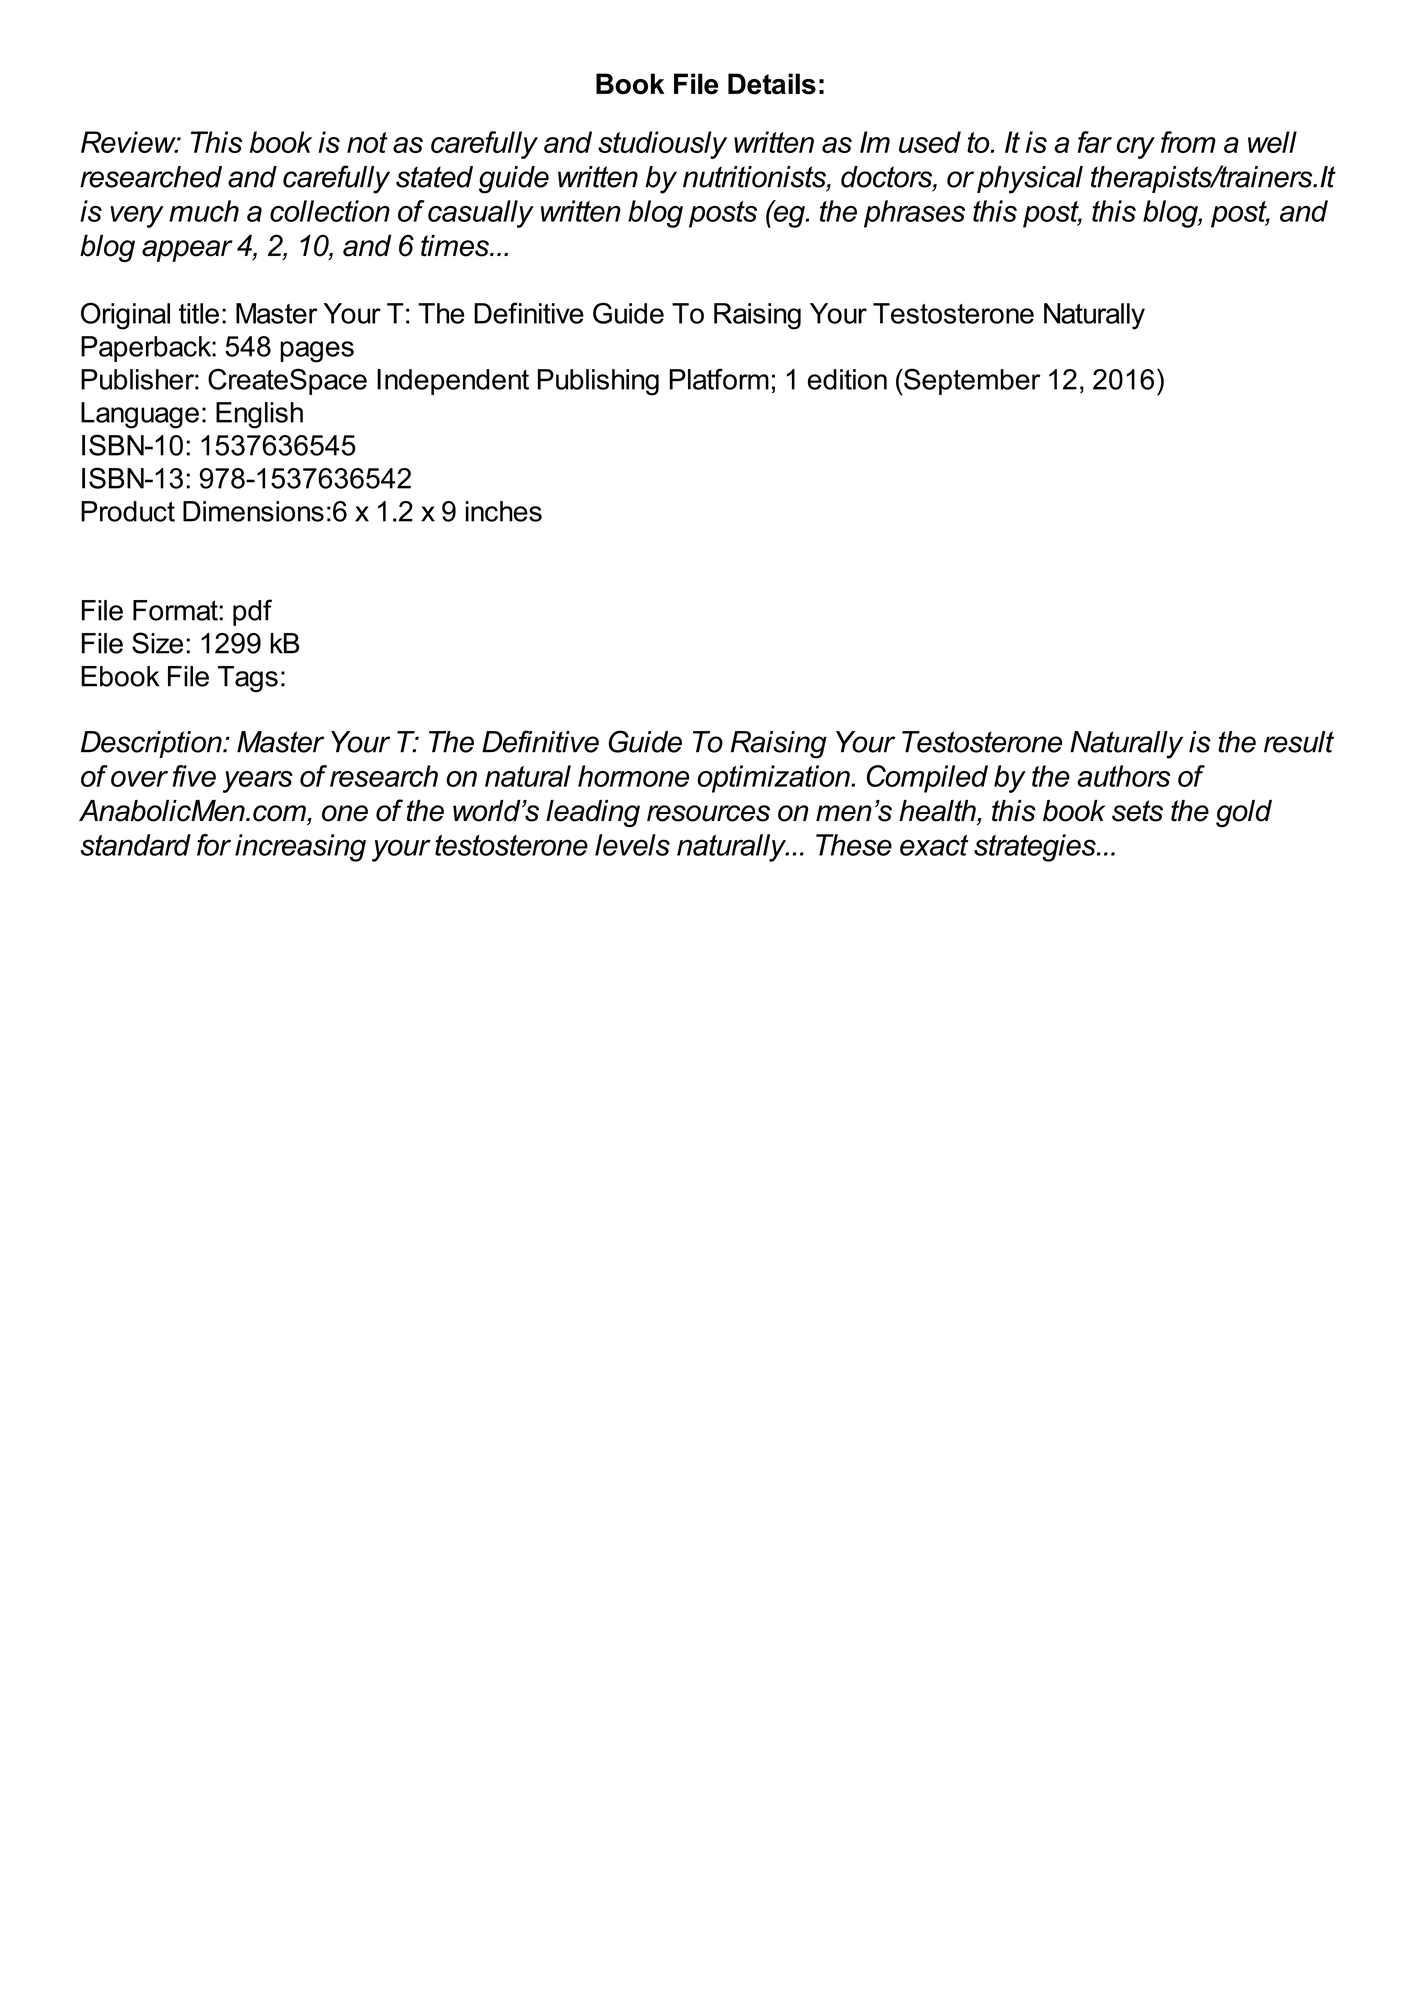 Image resolution: width=1422 pixels, height=2012 pixels. Describe the element at coordinates (772, 84) in the screenshot. I see `Details` at that location.
